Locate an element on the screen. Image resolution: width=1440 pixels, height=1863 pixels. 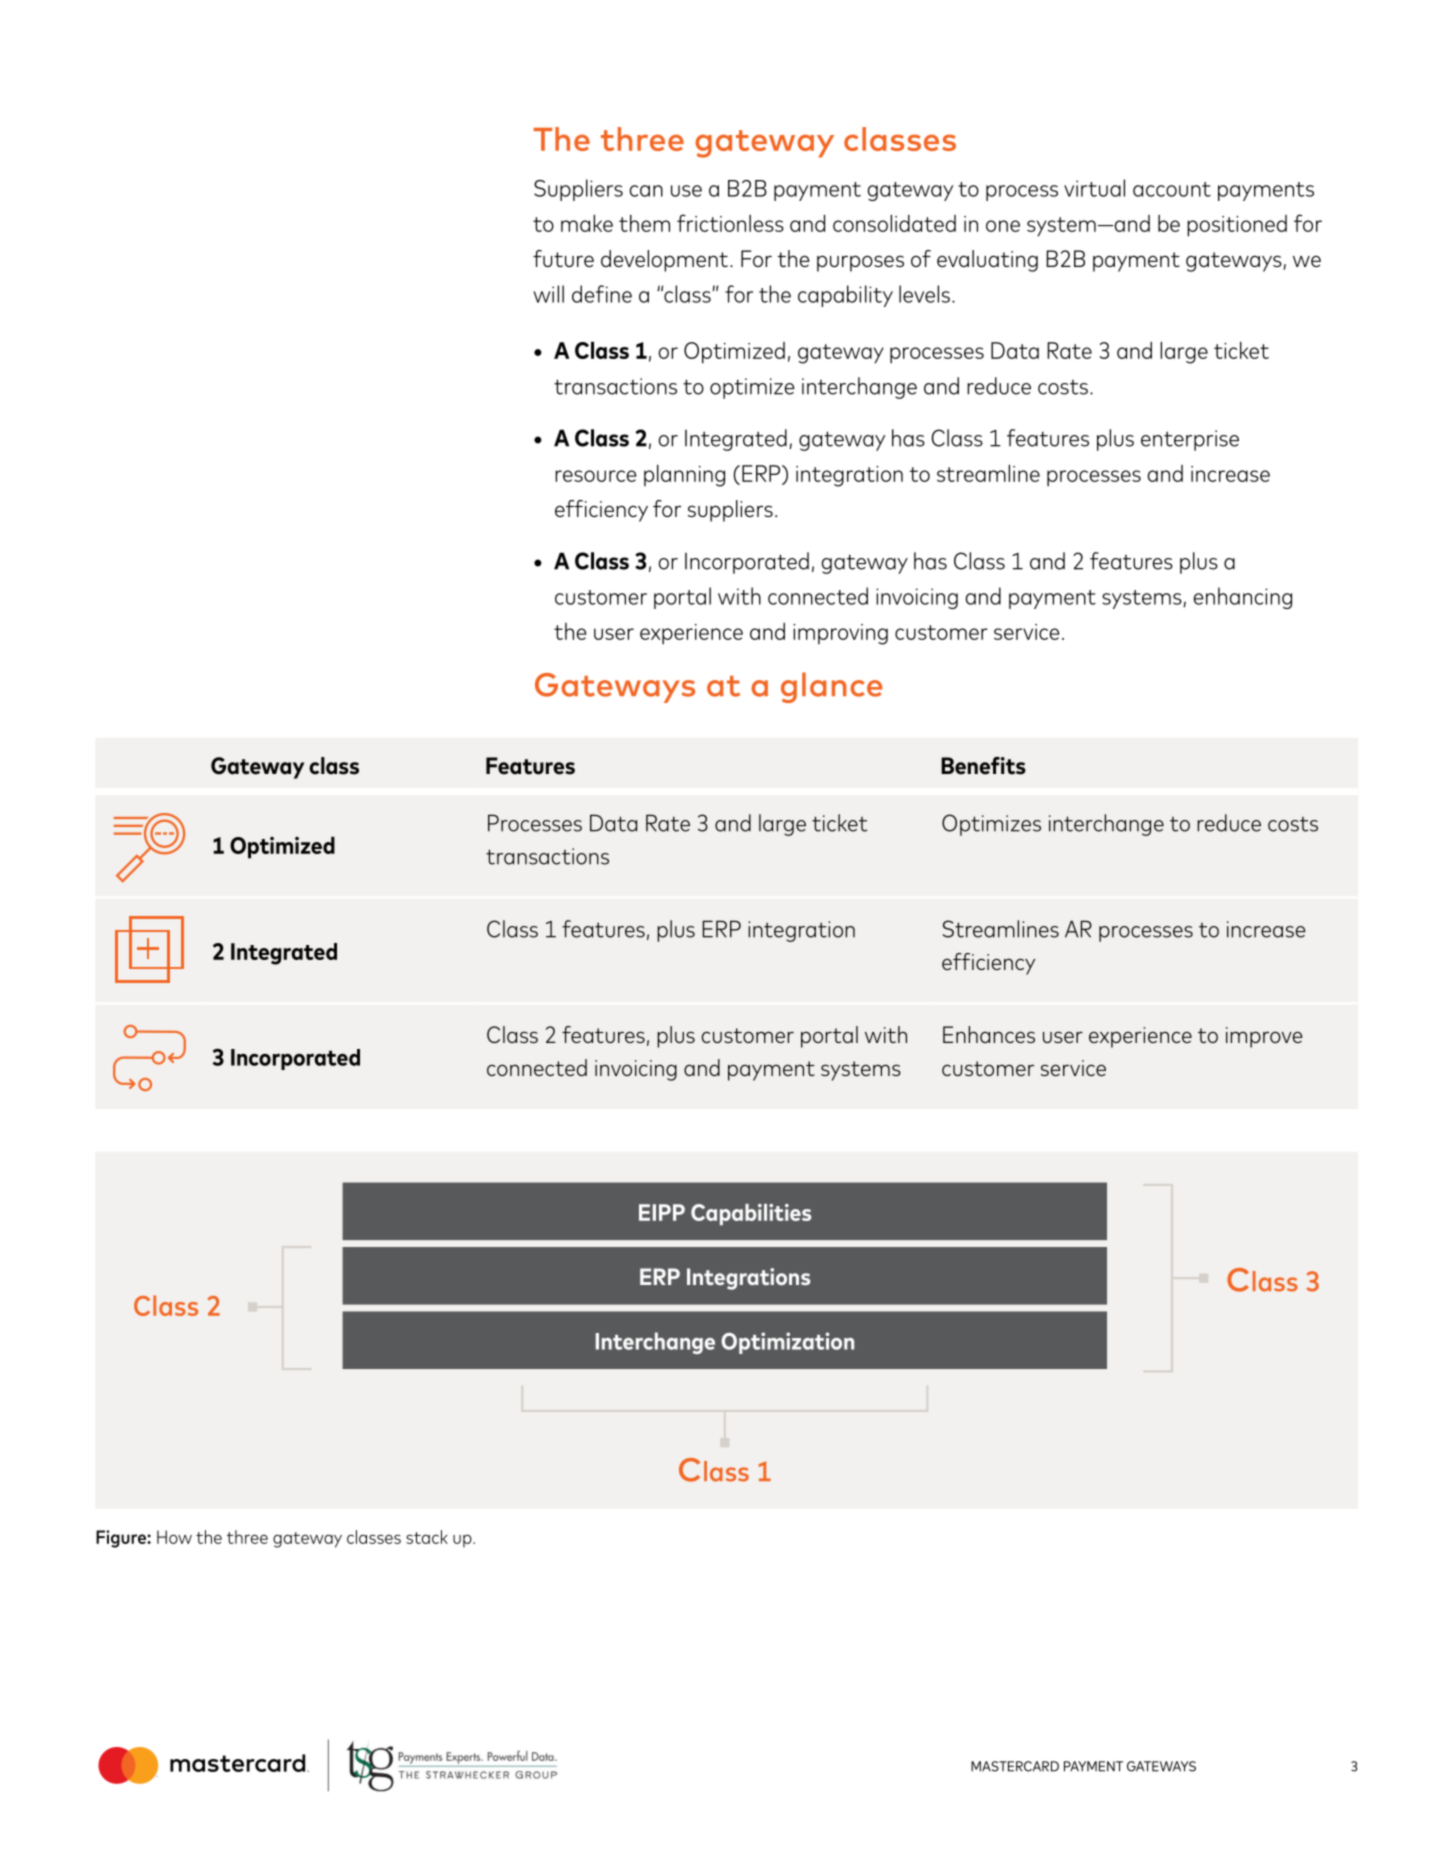
Optimization is located at coordinates (787, 1343).
